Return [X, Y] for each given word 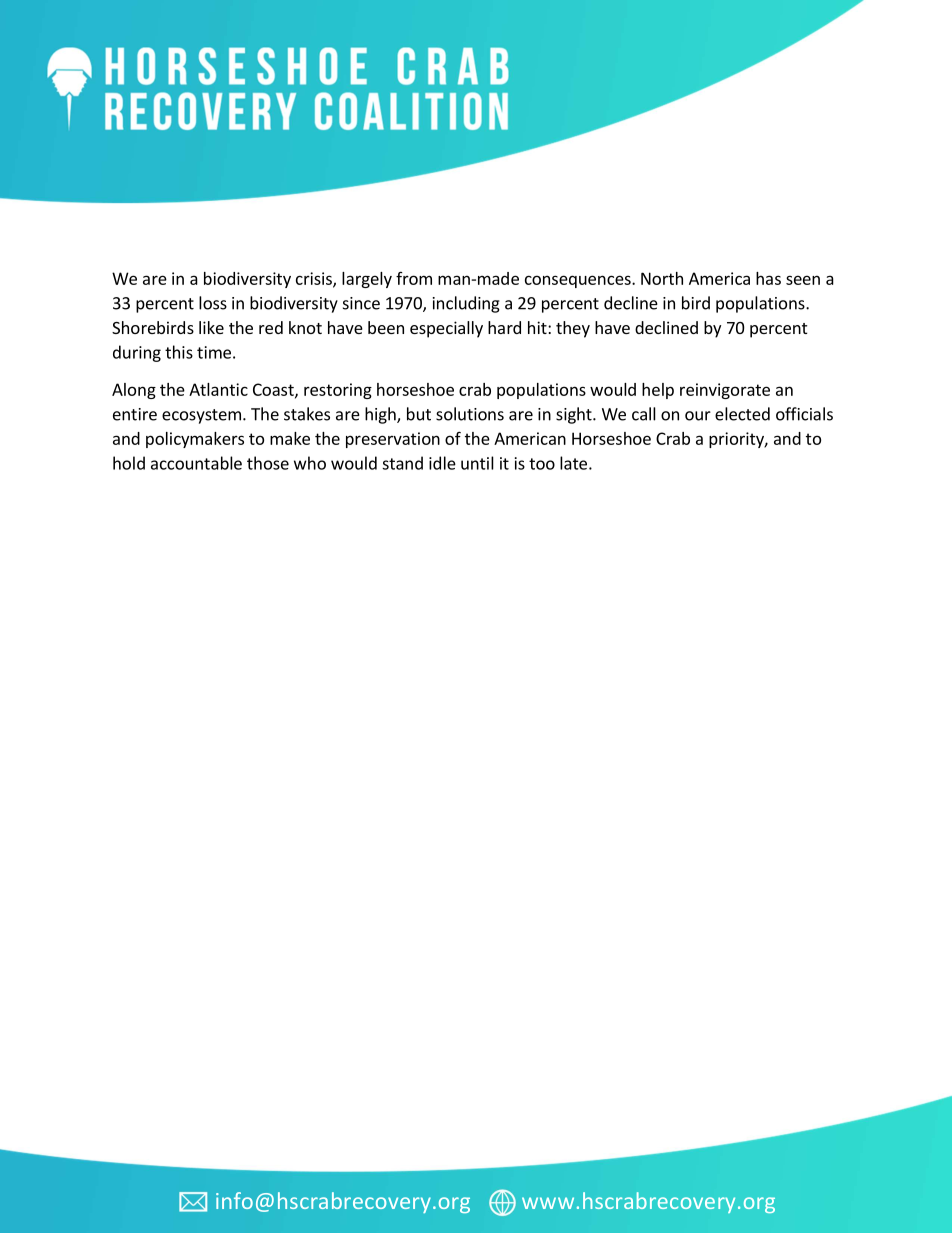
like [211, 327]
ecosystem [201, 416]
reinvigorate [725, 391]
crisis [315, 279]
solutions [470, 414]
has [768, 278]
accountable [196, 463]
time [214, 352]
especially [446, 329]
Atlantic [218, 389]
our [698, 416]
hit [538, 327]
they [573, 329]
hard [504, 327]
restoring [338, 391]
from [414, 278]
